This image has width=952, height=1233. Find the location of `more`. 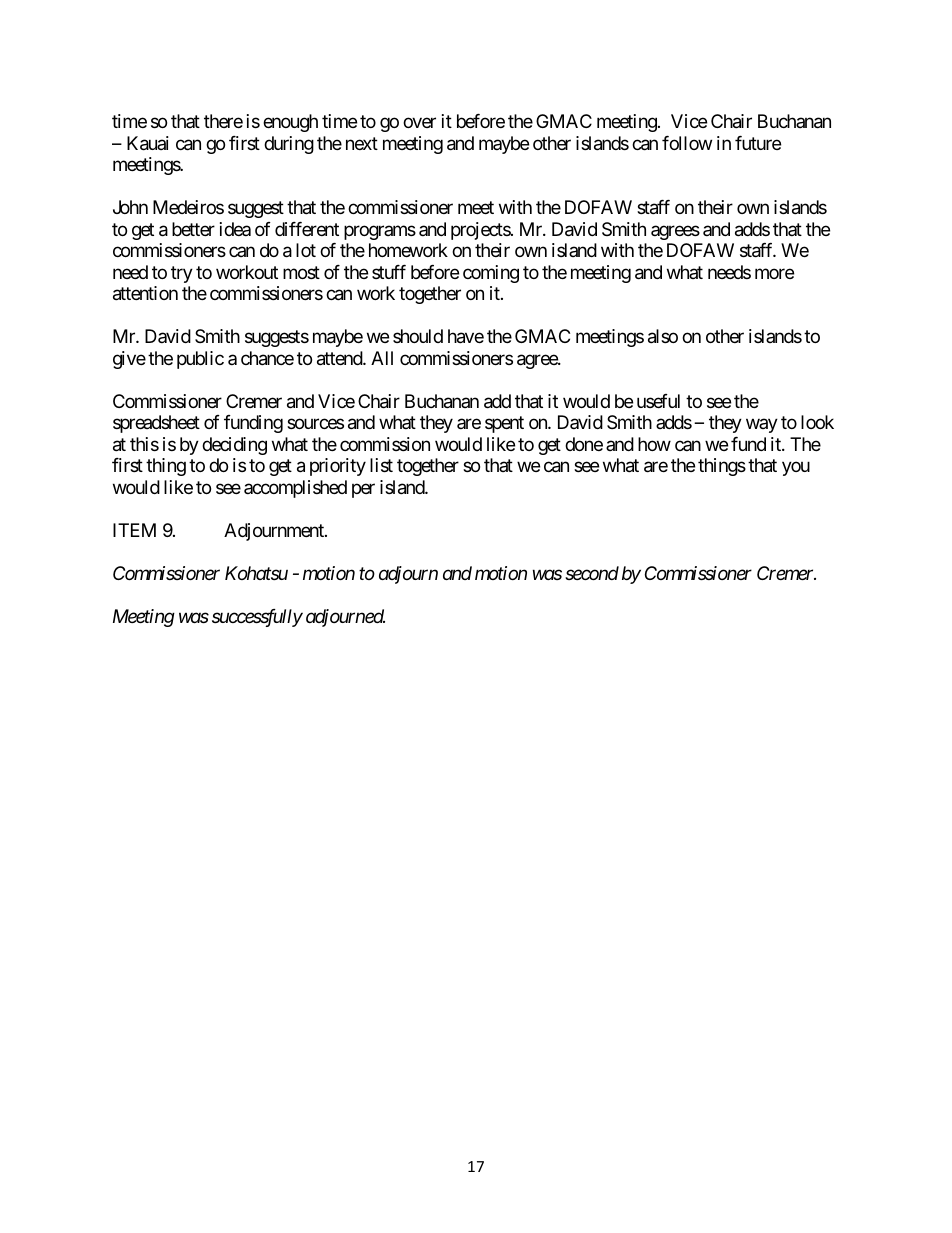

more is located at coordinates (774, 273).
